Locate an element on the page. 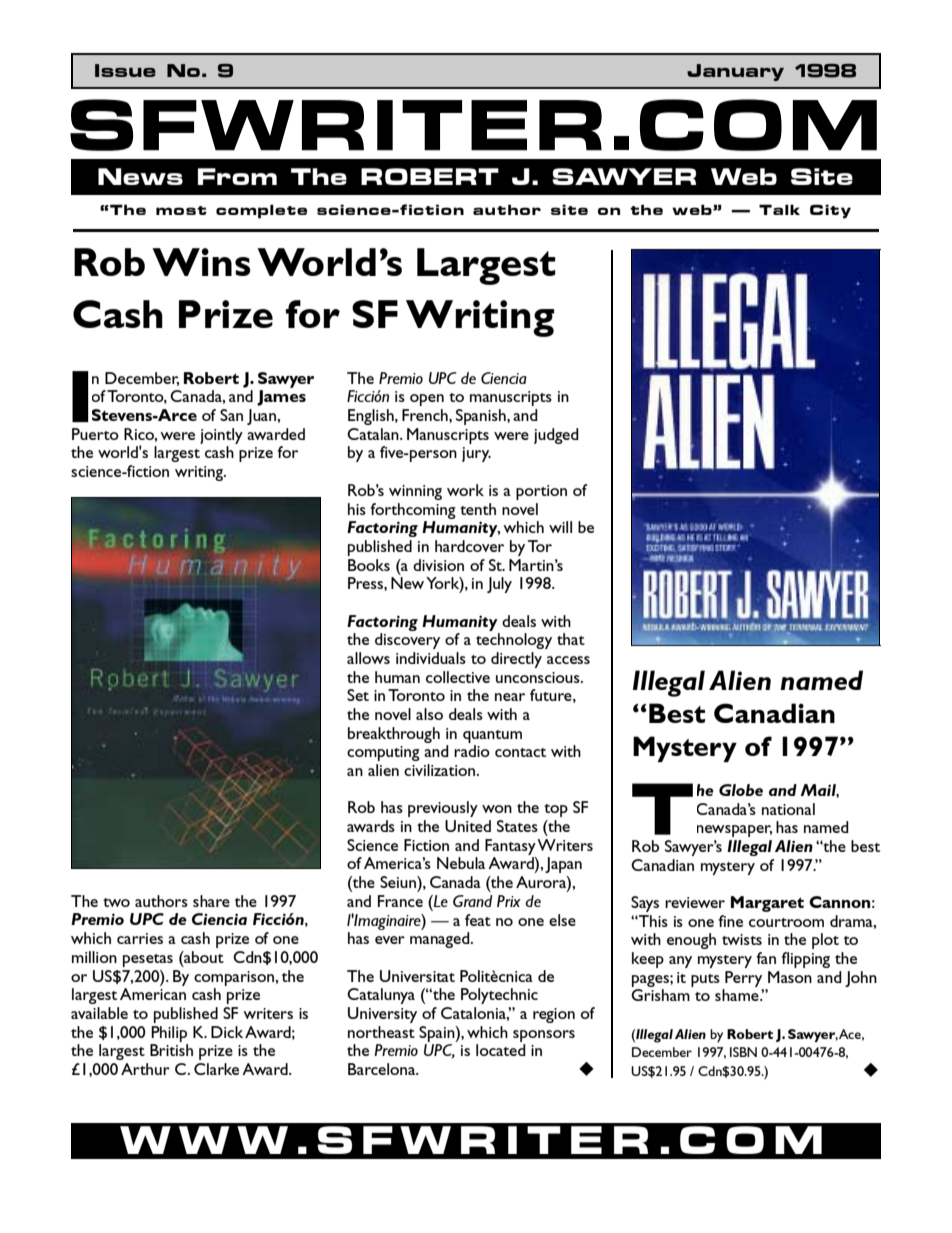  Philip is located at coordinates (169, 1034).
